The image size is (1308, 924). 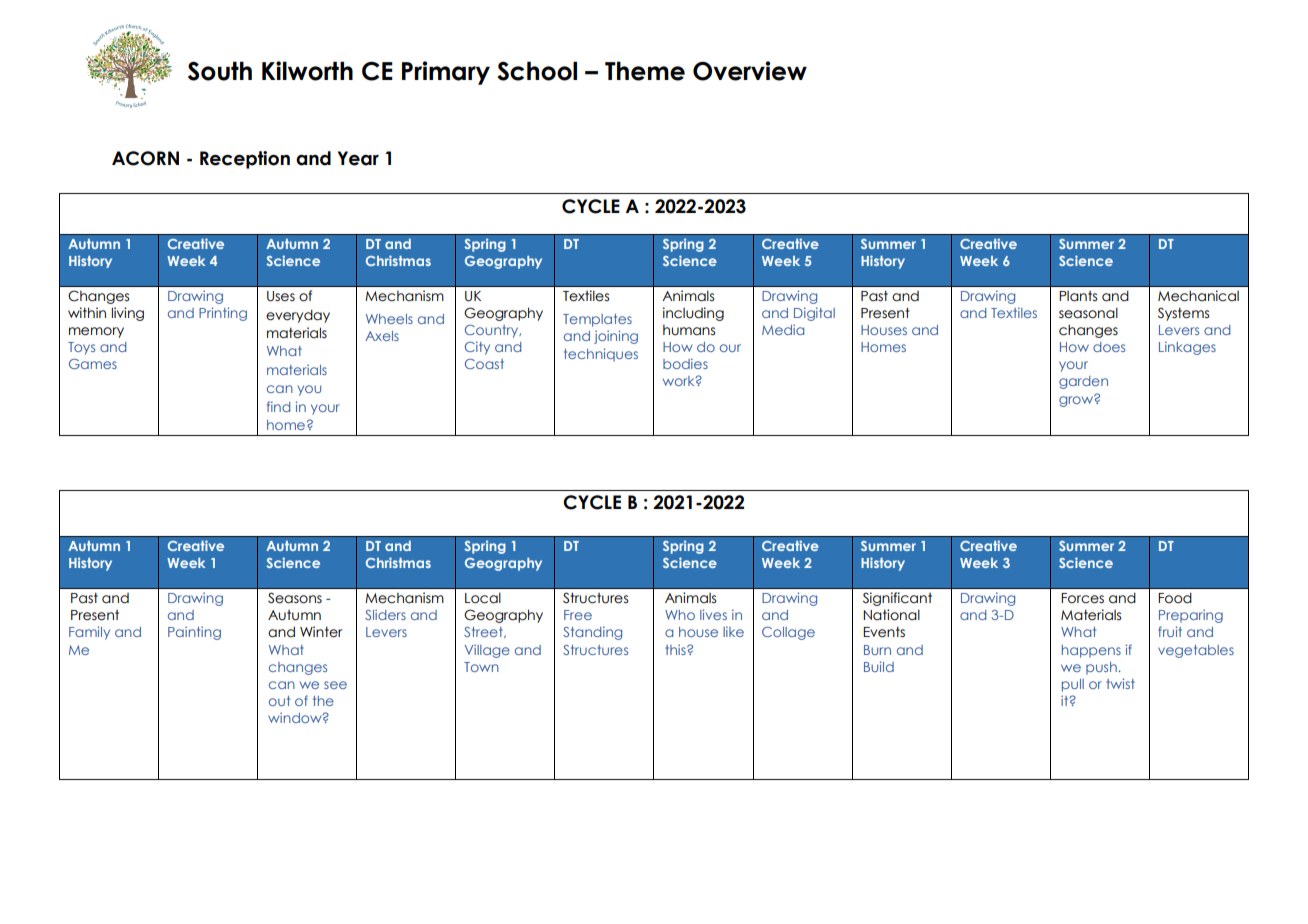 I want to click on South, so click(x=220, y=71).
